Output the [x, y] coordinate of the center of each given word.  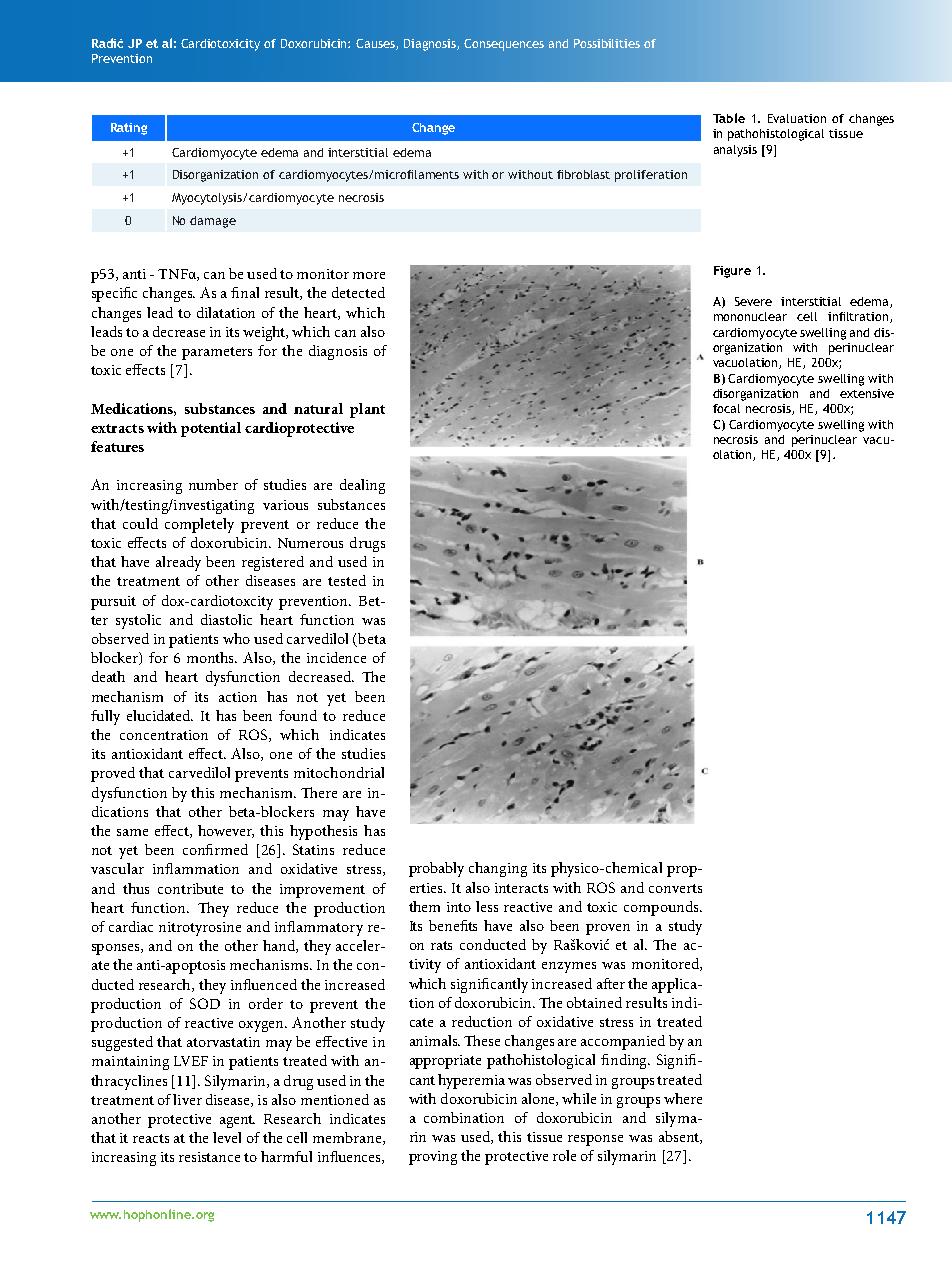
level [227, 1137]
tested [347, 580]
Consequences [504, 45]
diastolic [226, 619]
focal [726, 408]
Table [729, 118]
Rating [129, 129]
